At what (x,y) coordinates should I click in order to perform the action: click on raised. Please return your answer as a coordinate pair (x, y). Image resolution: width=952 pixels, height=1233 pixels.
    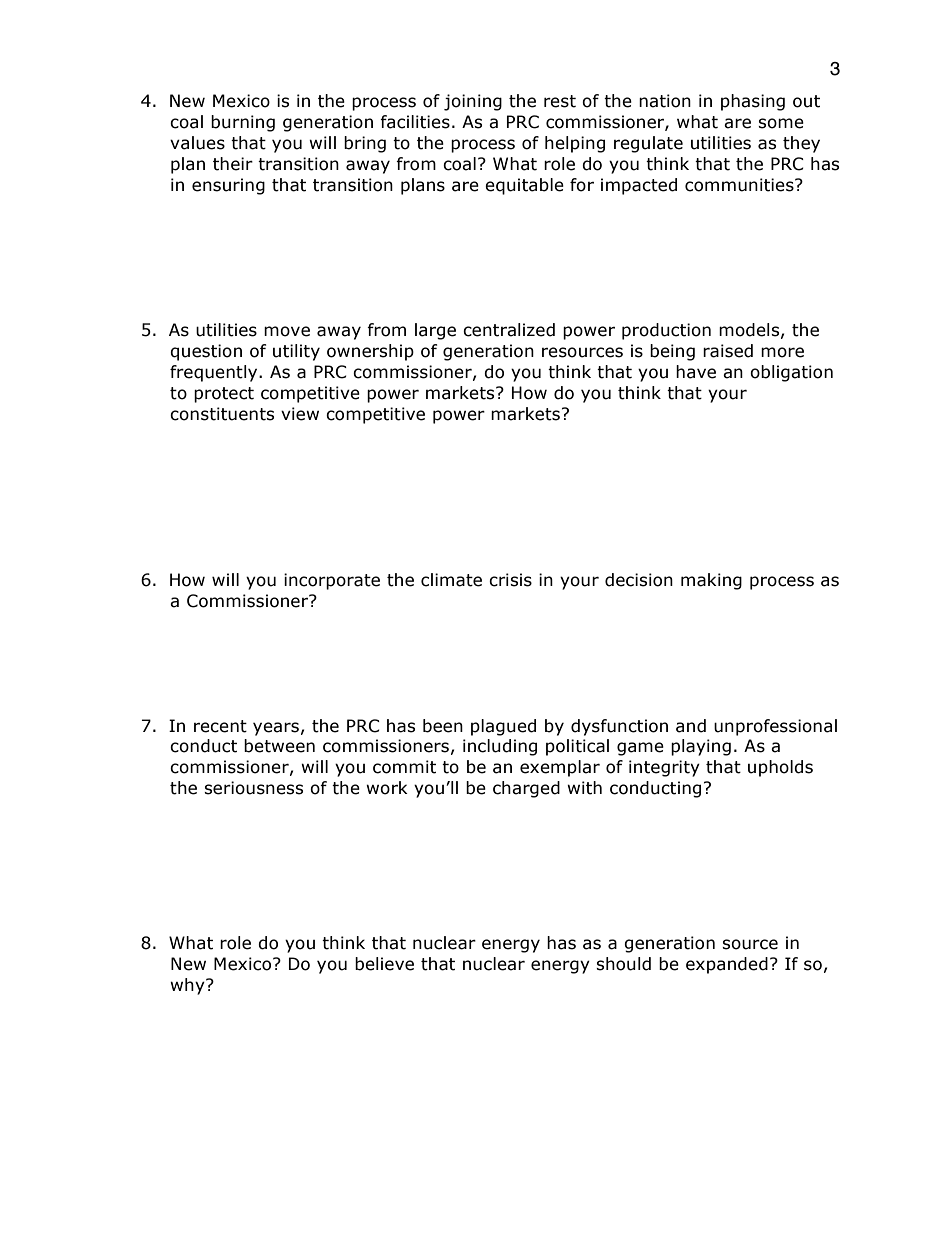
    Looking at the image, I should click on (728, 351).
